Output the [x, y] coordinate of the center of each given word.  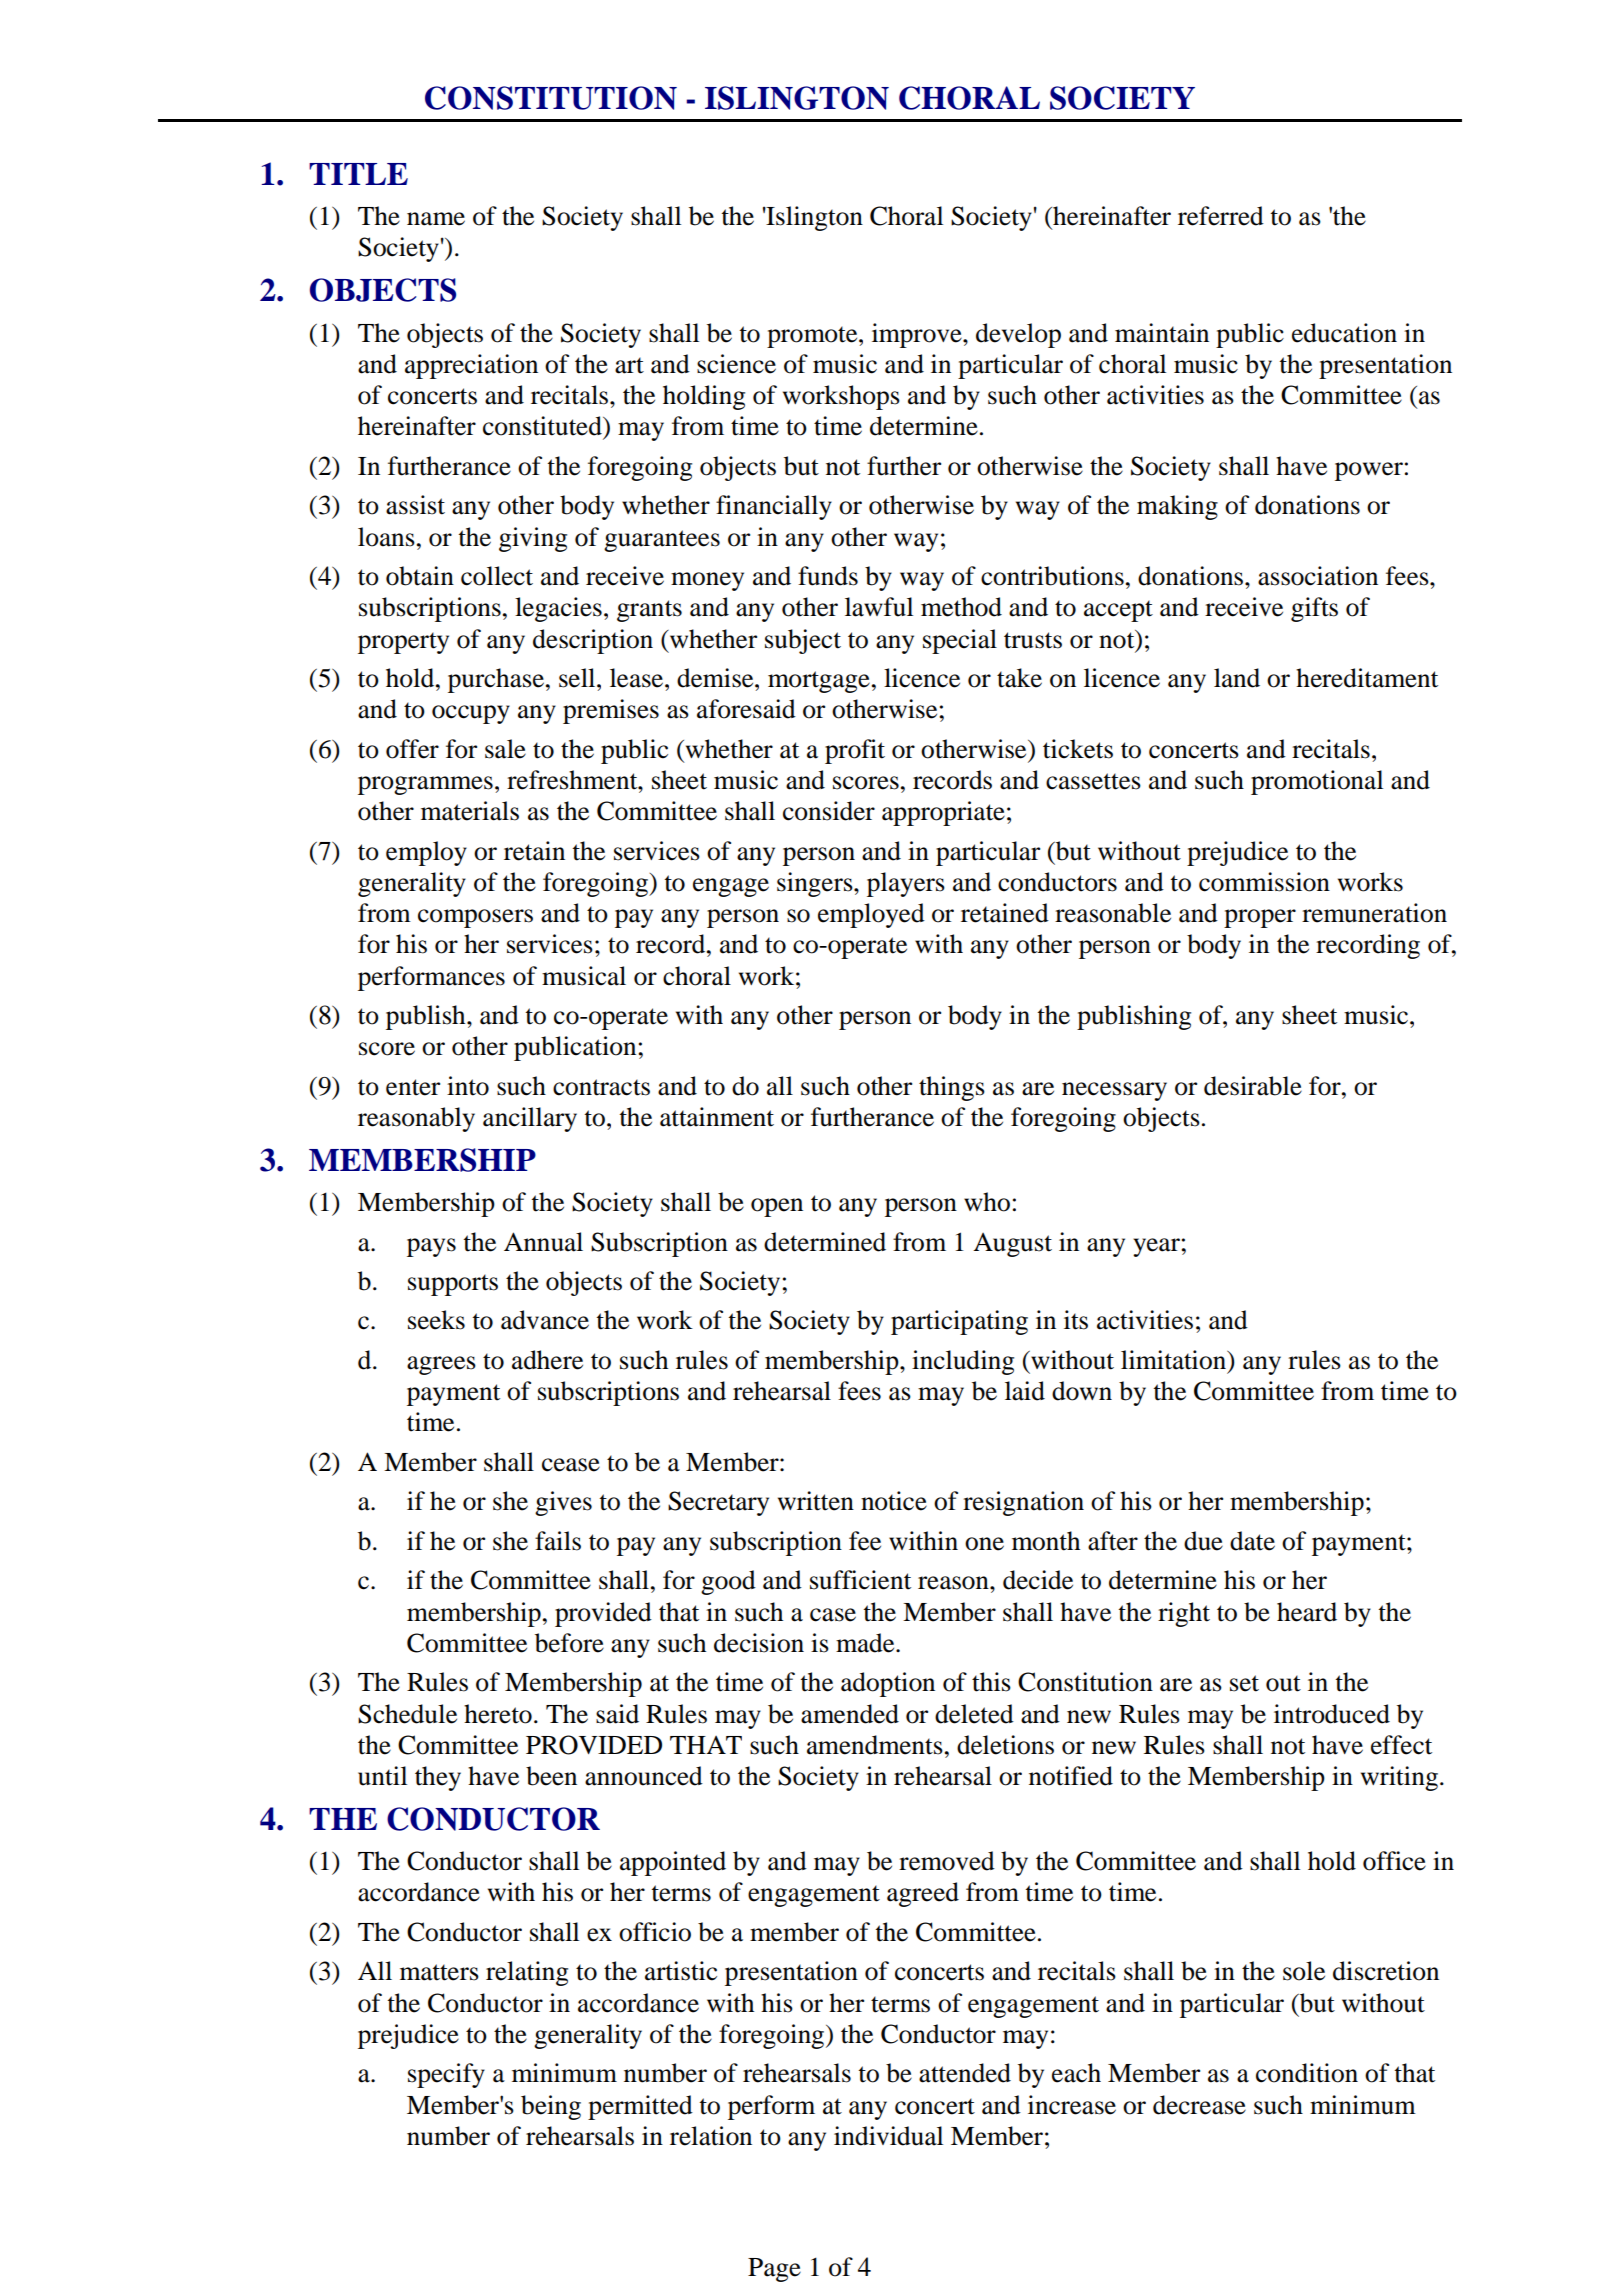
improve [918, 335]
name [436, 219]
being [551, 2107]
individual [888, 2136]
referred [1221, 216]
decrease [1199, 2105]
